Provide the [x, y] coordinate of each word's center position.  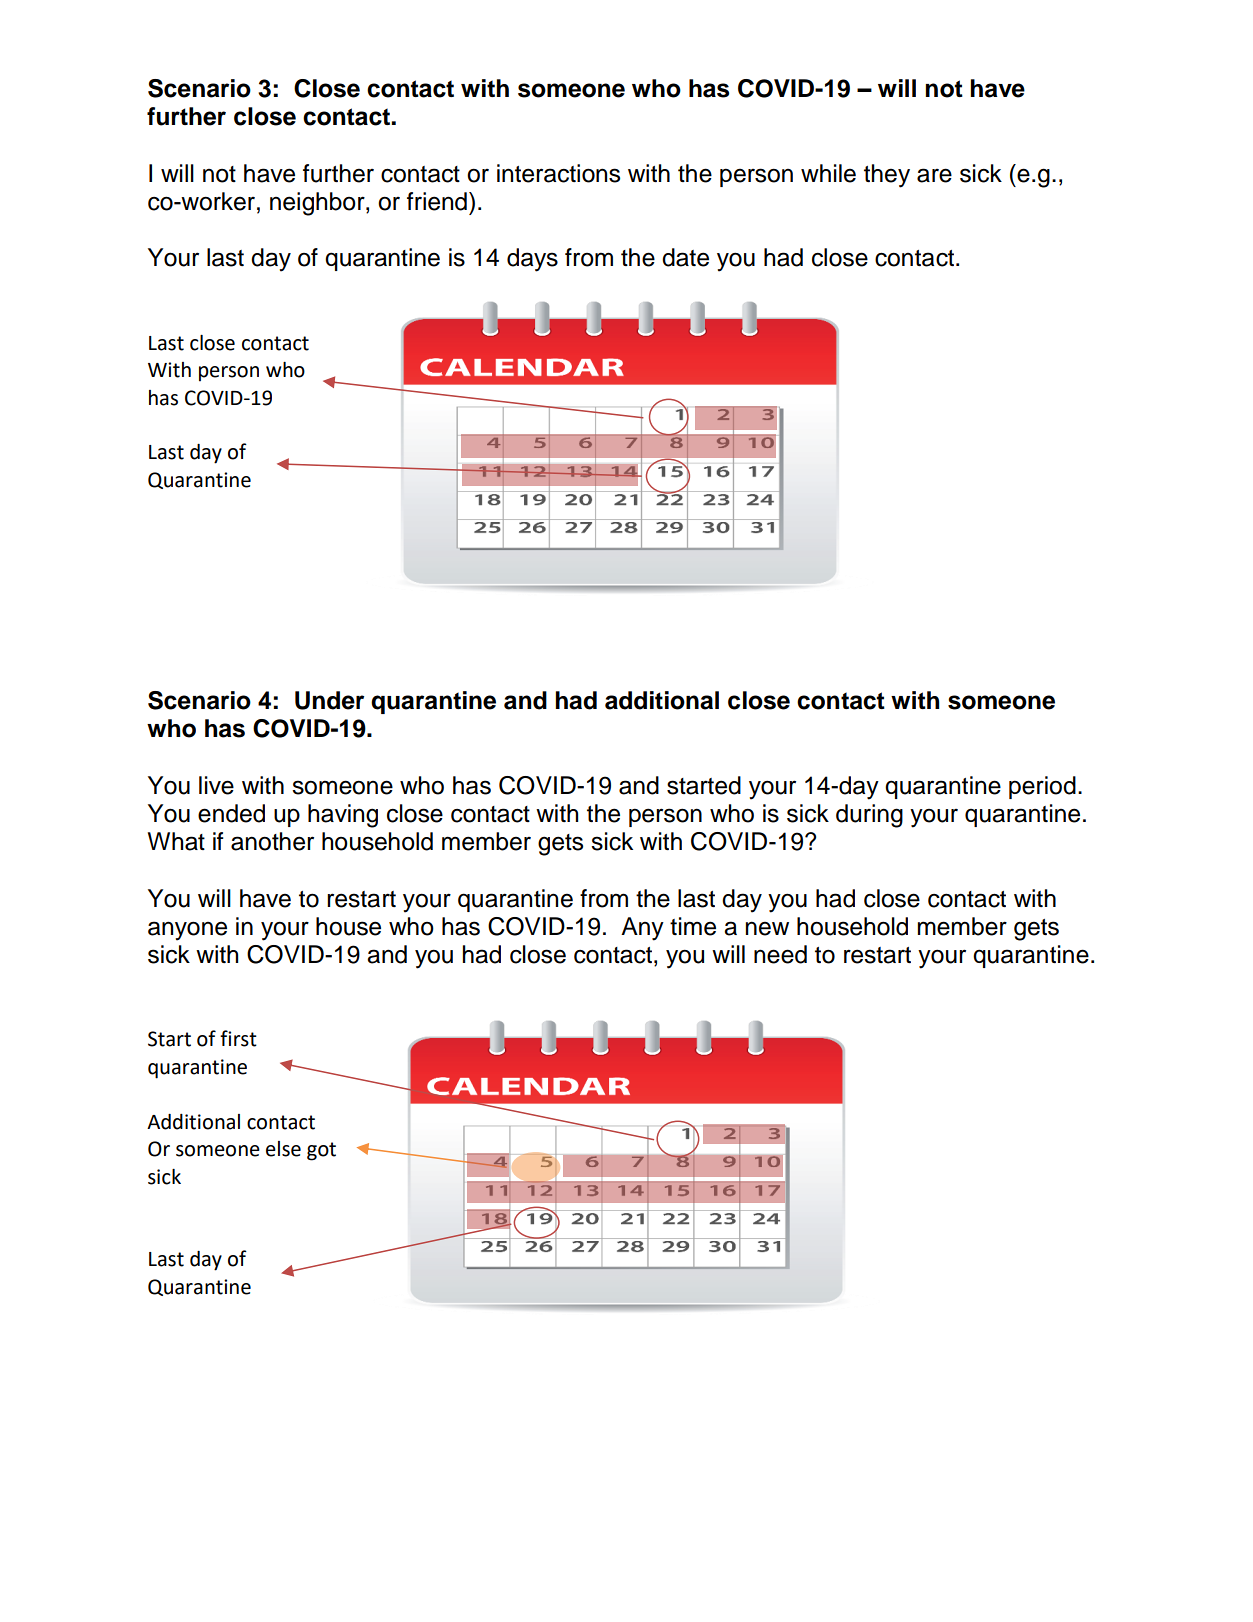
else [283, 1149]
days [532, 260]
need [780, 954]
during [869, 816]
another [272, 841]
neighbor [318, 204]
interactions [558, 173]
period [1042, 787]
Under [329, 700]
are [934, 175]
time [693, 926]
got [321, 1151]
